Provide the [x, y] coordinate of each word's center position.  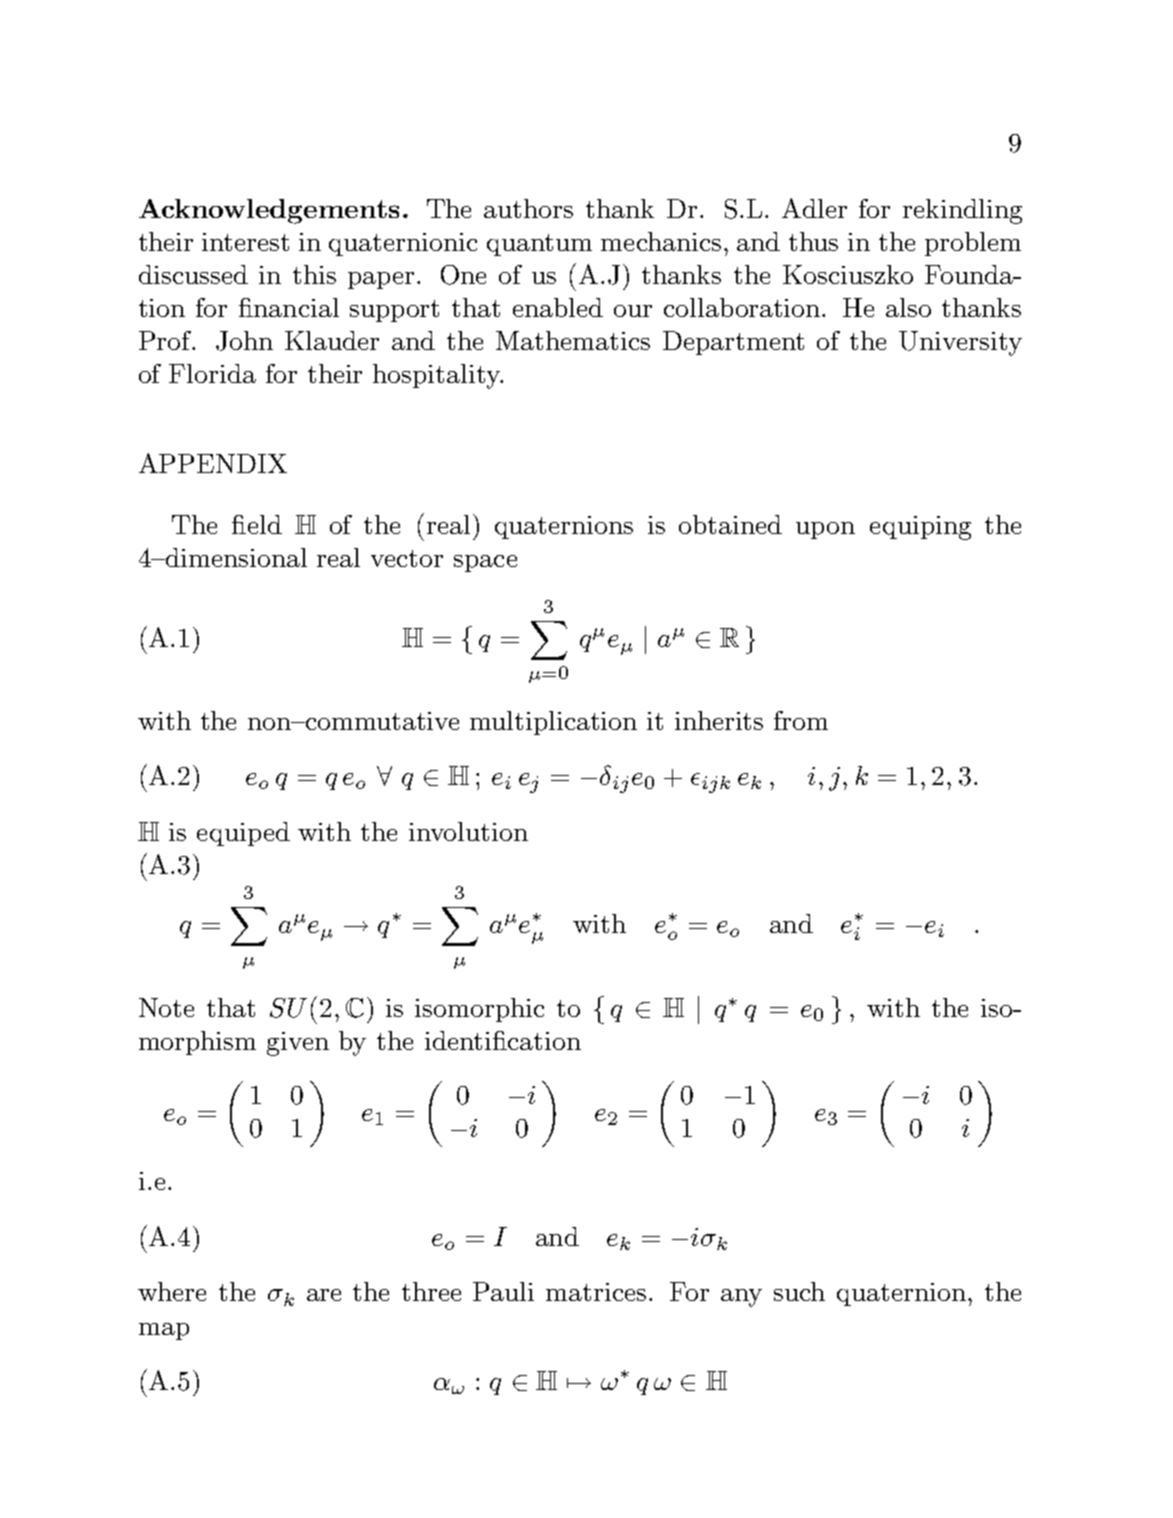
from [801, 720]
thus [813, 241]
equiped [243, 834]
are [324, 1295]
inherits [719, 720]
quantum [539, 245]
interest [245, 242]
